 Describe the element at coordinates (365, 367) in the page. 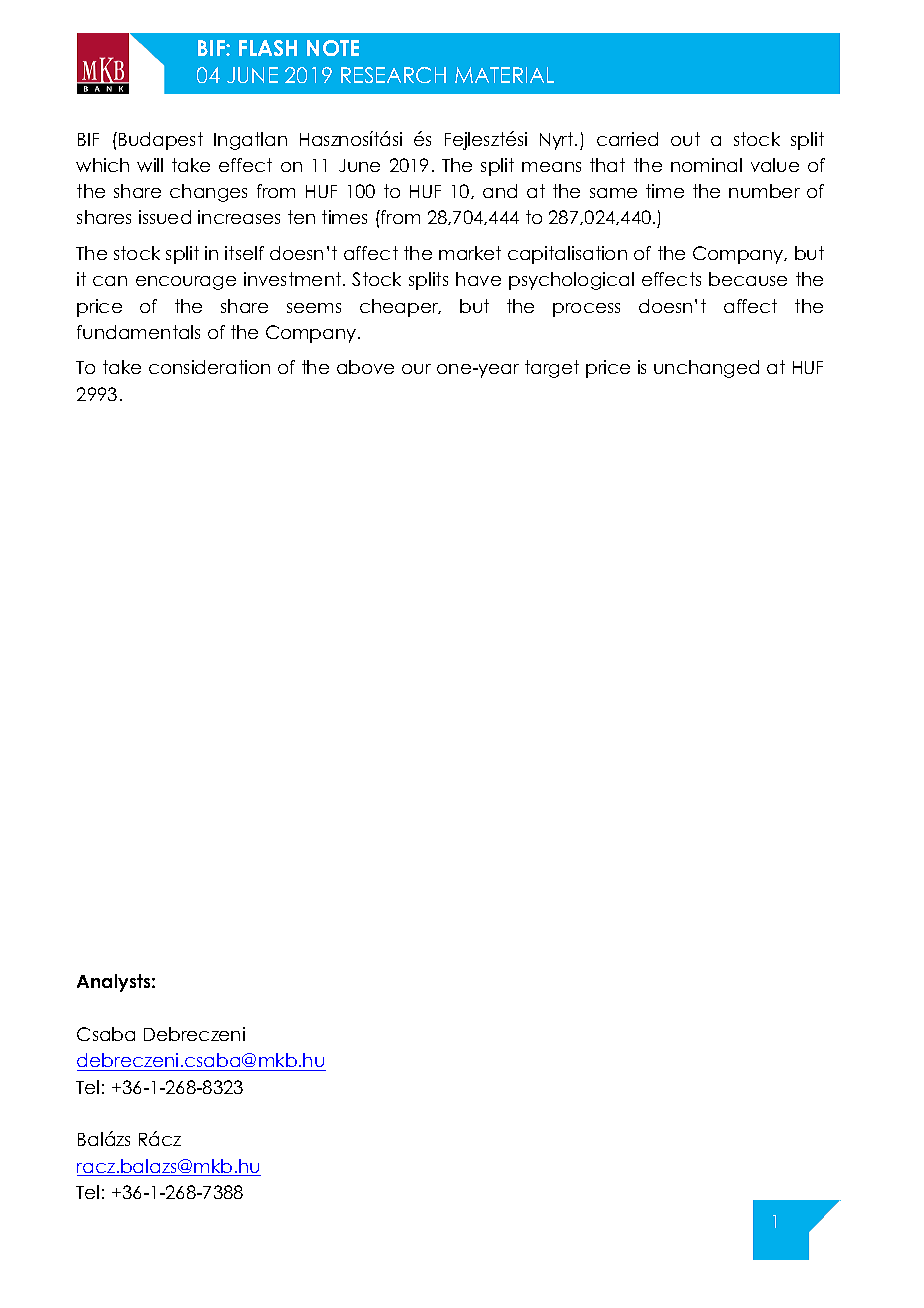

I see `above` at that location.
